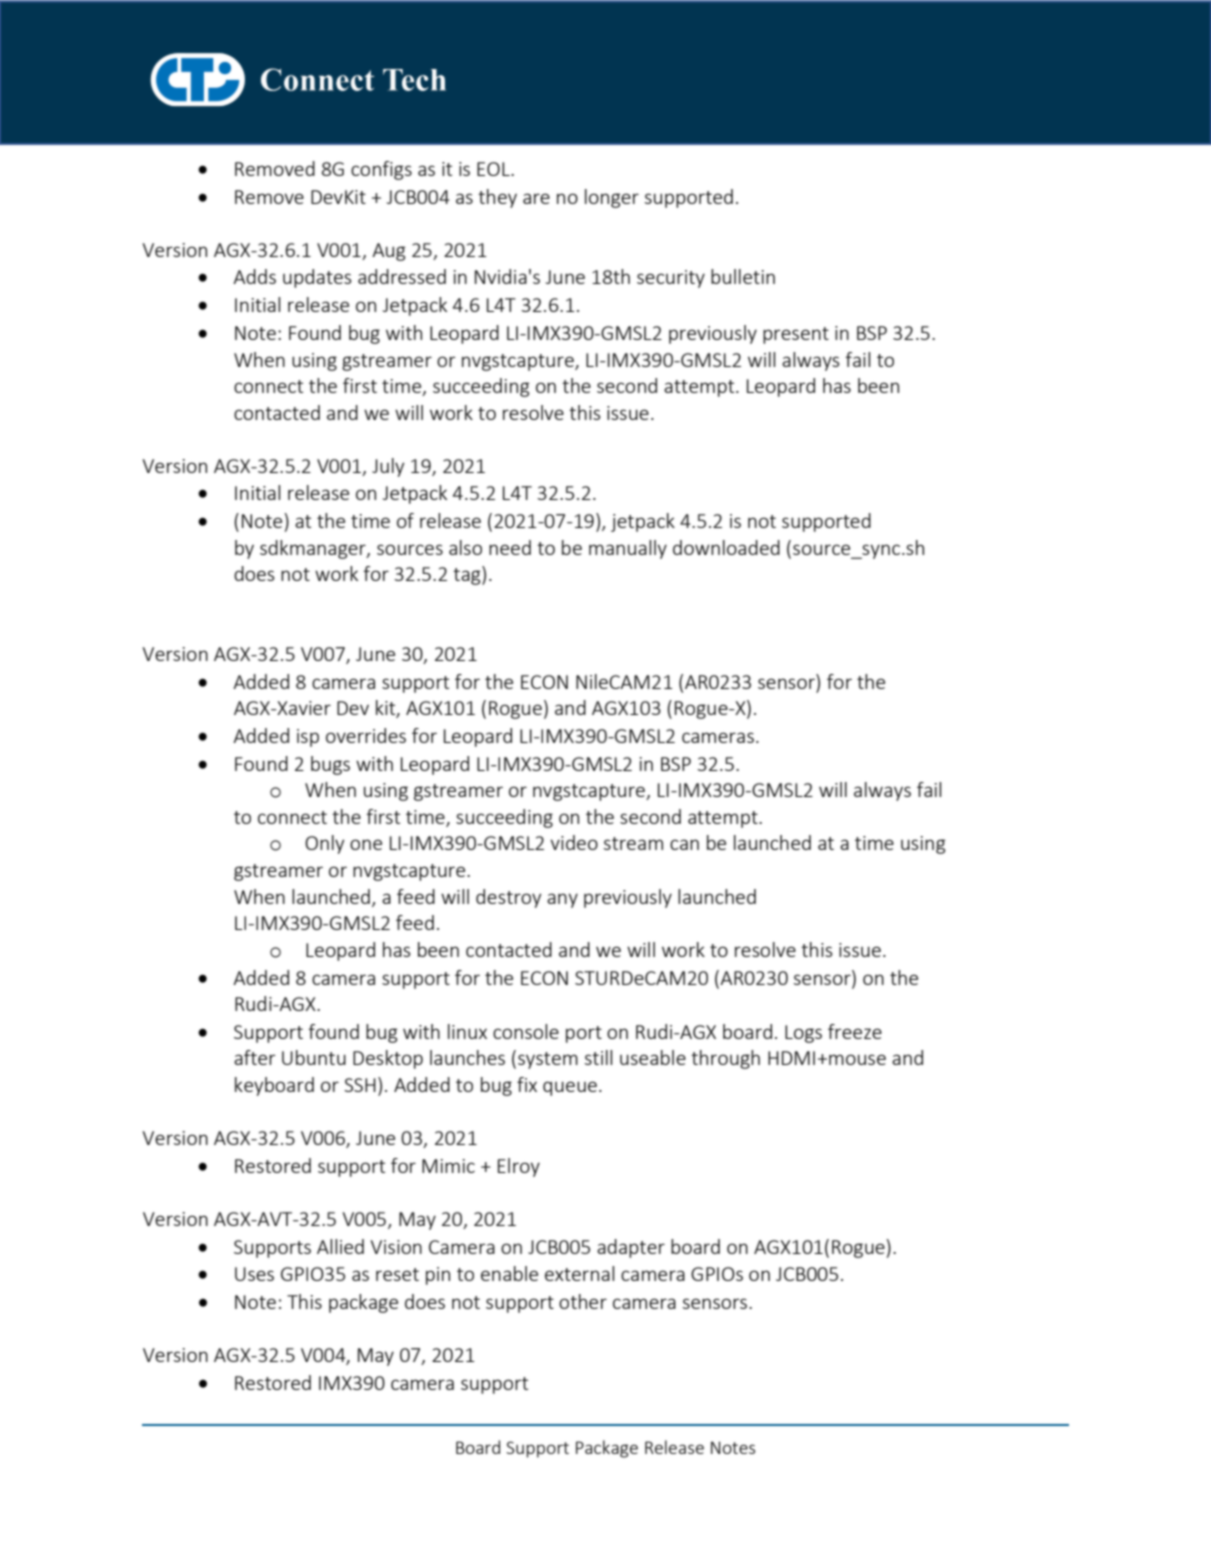  Describe the element at coordinates (381, 170) in the page. I see `configs` at that location.
